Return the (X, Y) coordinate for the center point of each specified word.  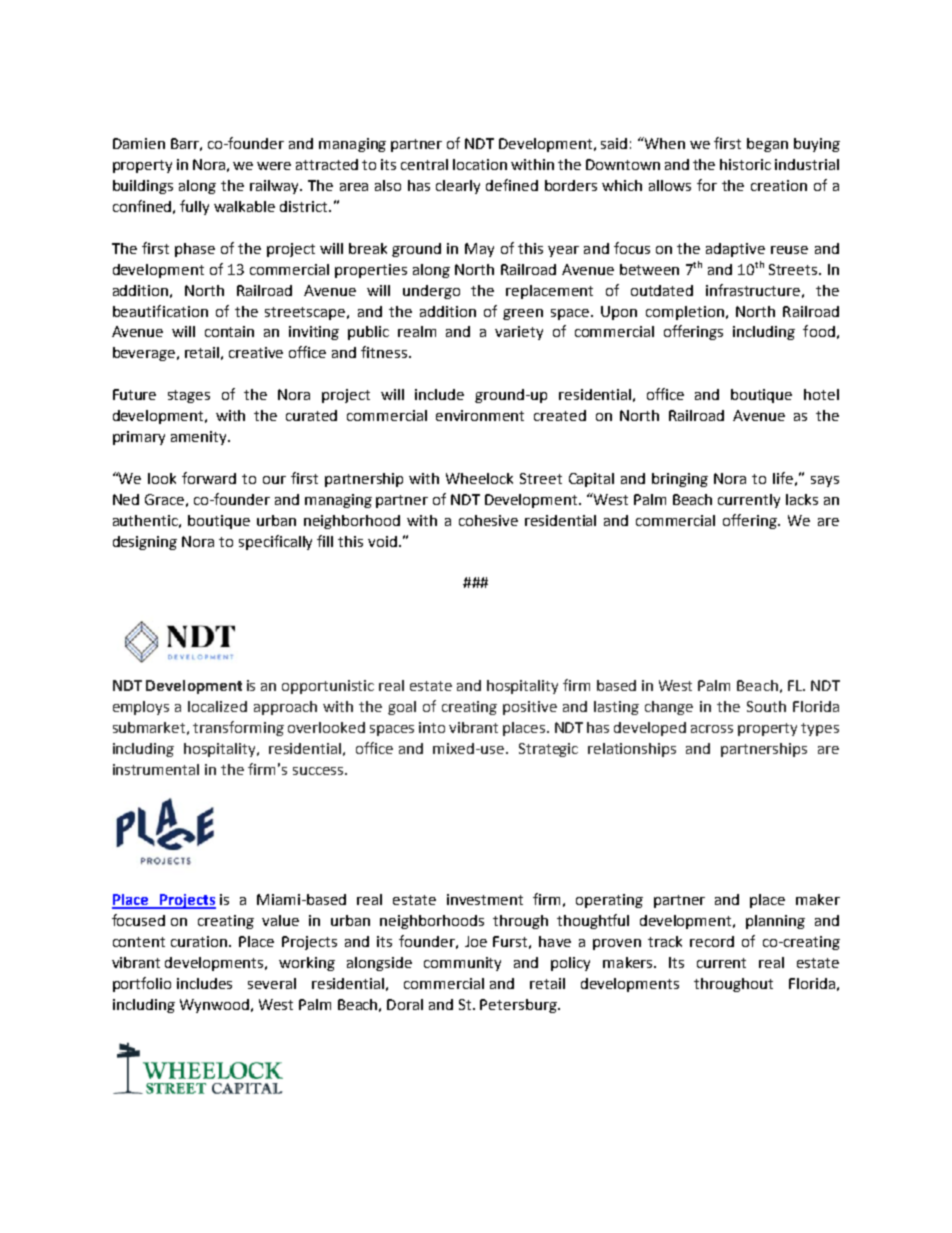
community (462, 964)
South (766, 706)
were (274, 166)
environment (480, 415)
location (480, 164)
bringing (680, 480)
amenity (200, 438)
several (272, 983)
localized (217, 706)
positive (530, 708)
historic (745, 164)
